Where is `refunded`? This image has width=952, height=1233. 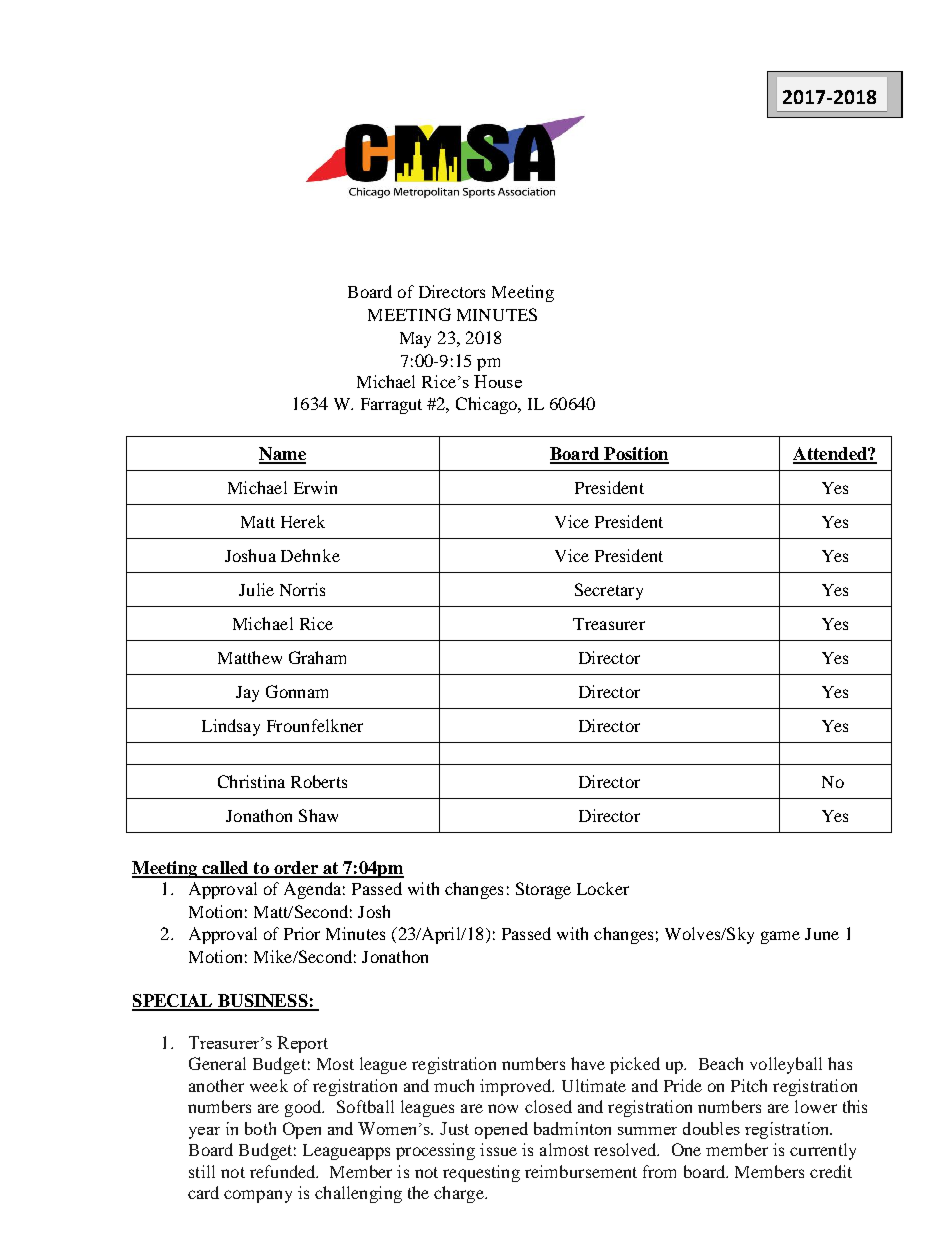
refunded is located at coordinates (284, 1171).
